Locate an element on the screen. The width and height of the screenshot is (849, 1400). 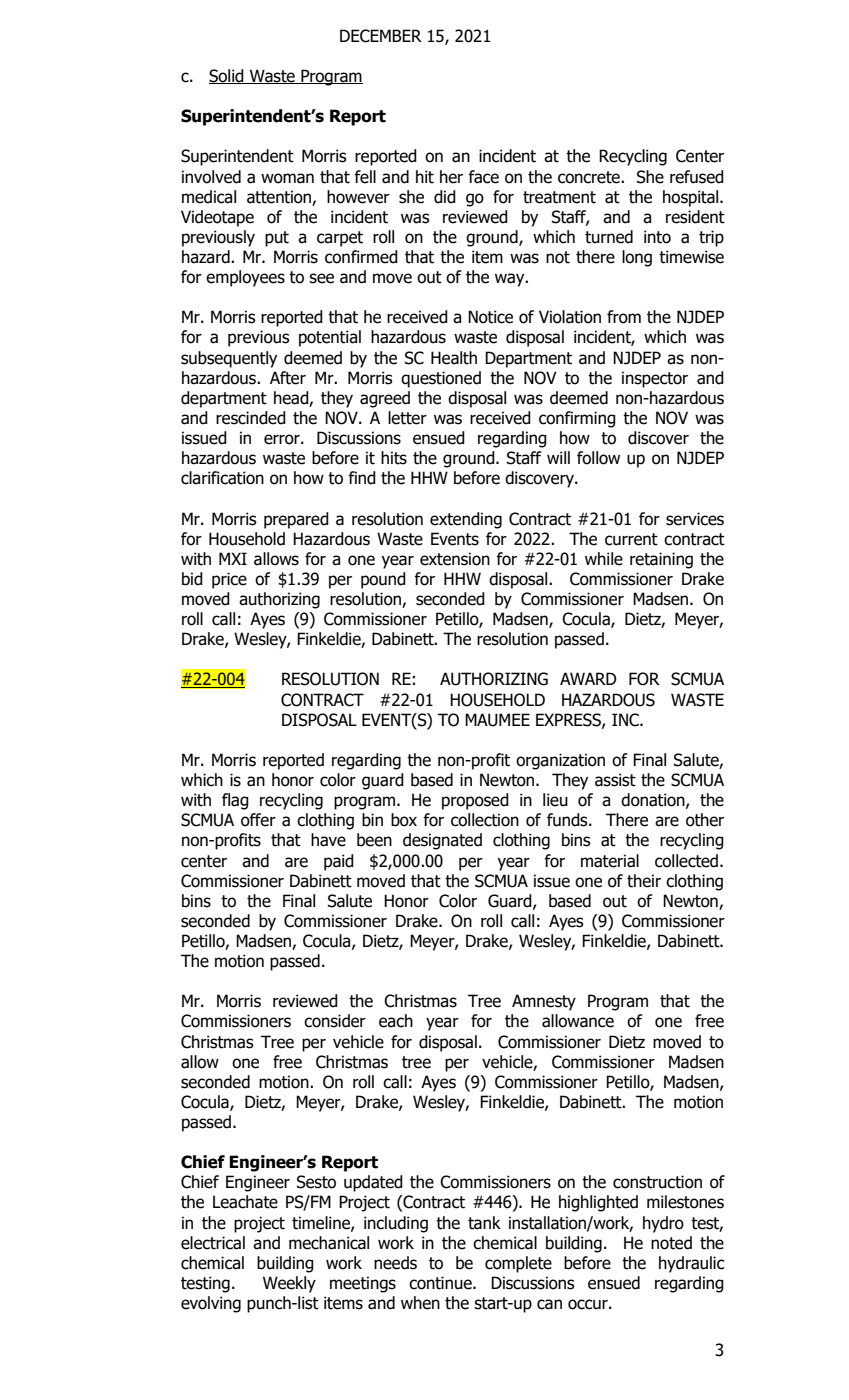
Solid is located at coordinates (227, 76).
